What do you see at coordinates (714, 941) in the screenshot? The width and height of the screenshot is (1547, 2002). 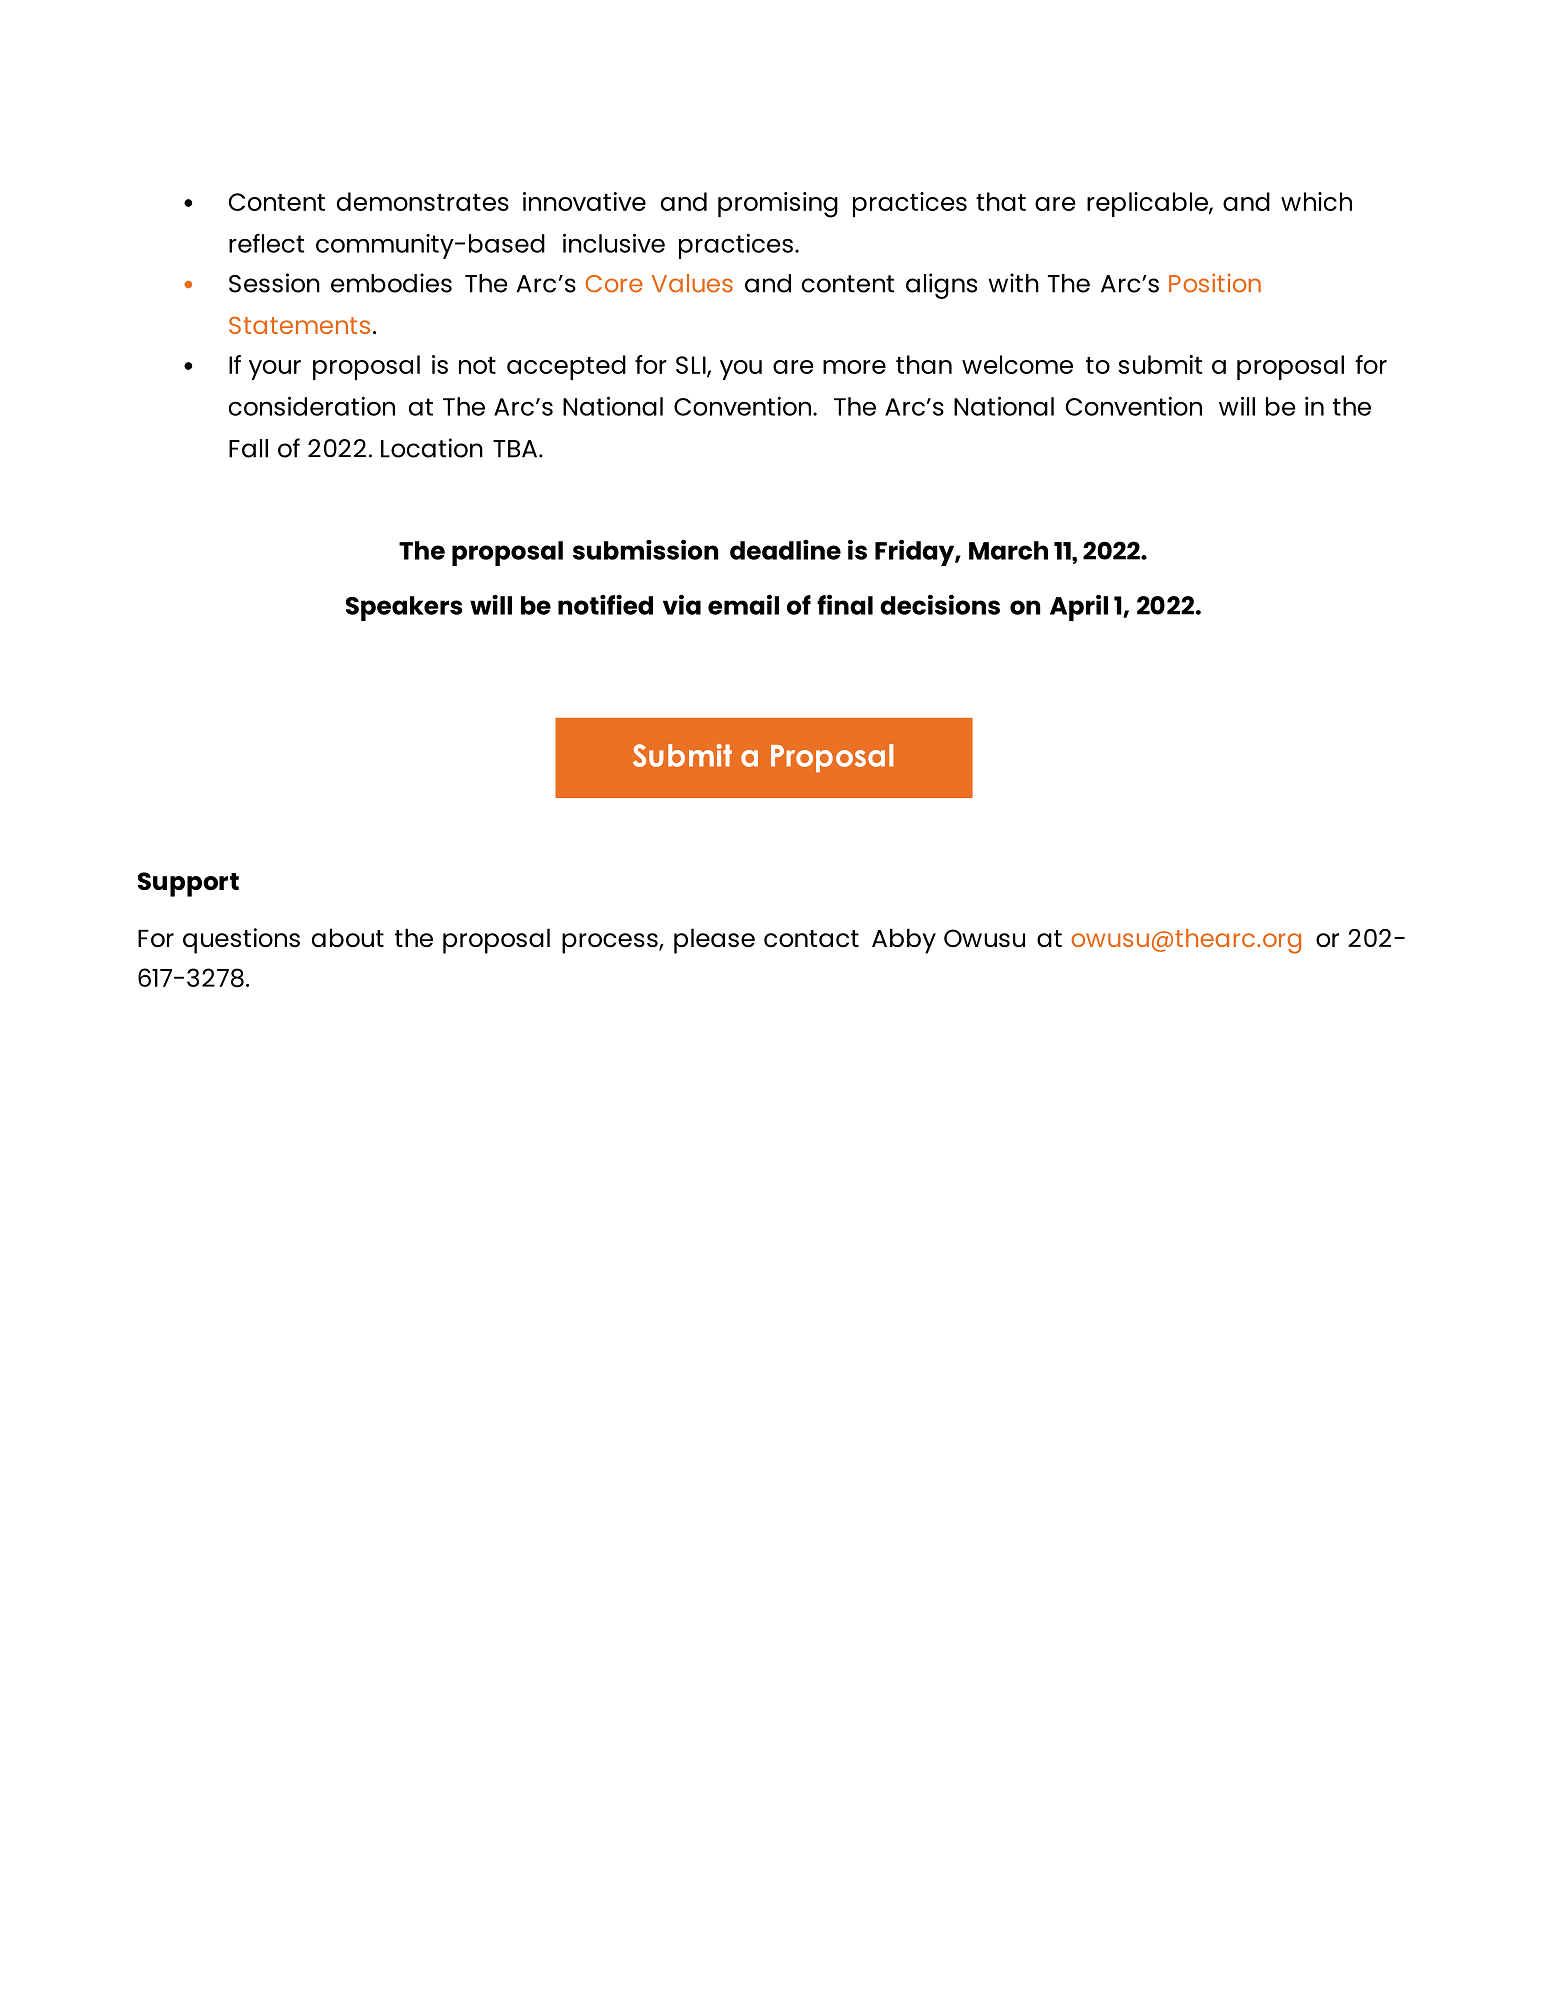 I see `please` at bounding box center [714, 941].
